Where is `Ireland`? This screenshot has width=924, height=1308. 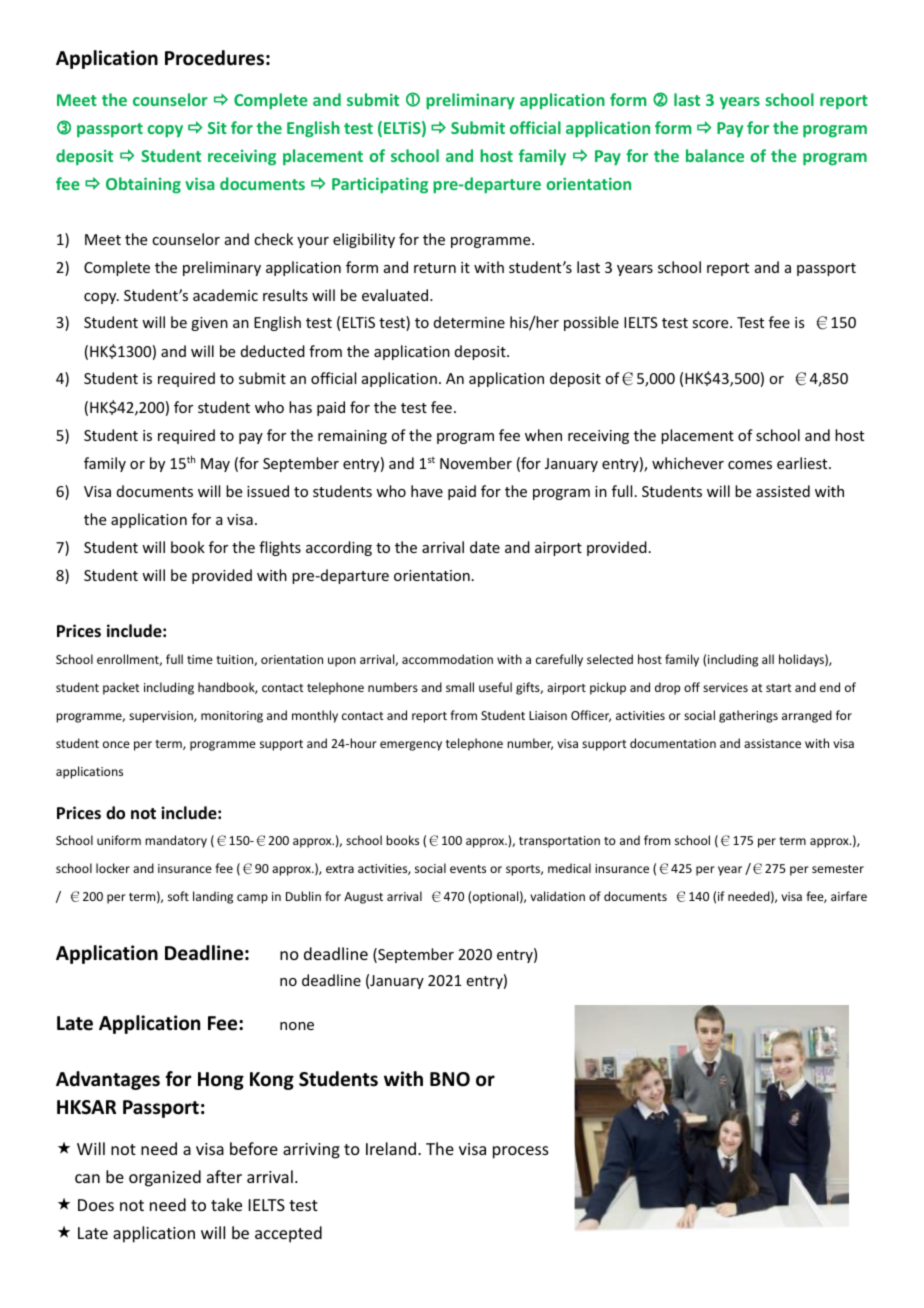 Ireland is located at coordinates (391, 1148).
